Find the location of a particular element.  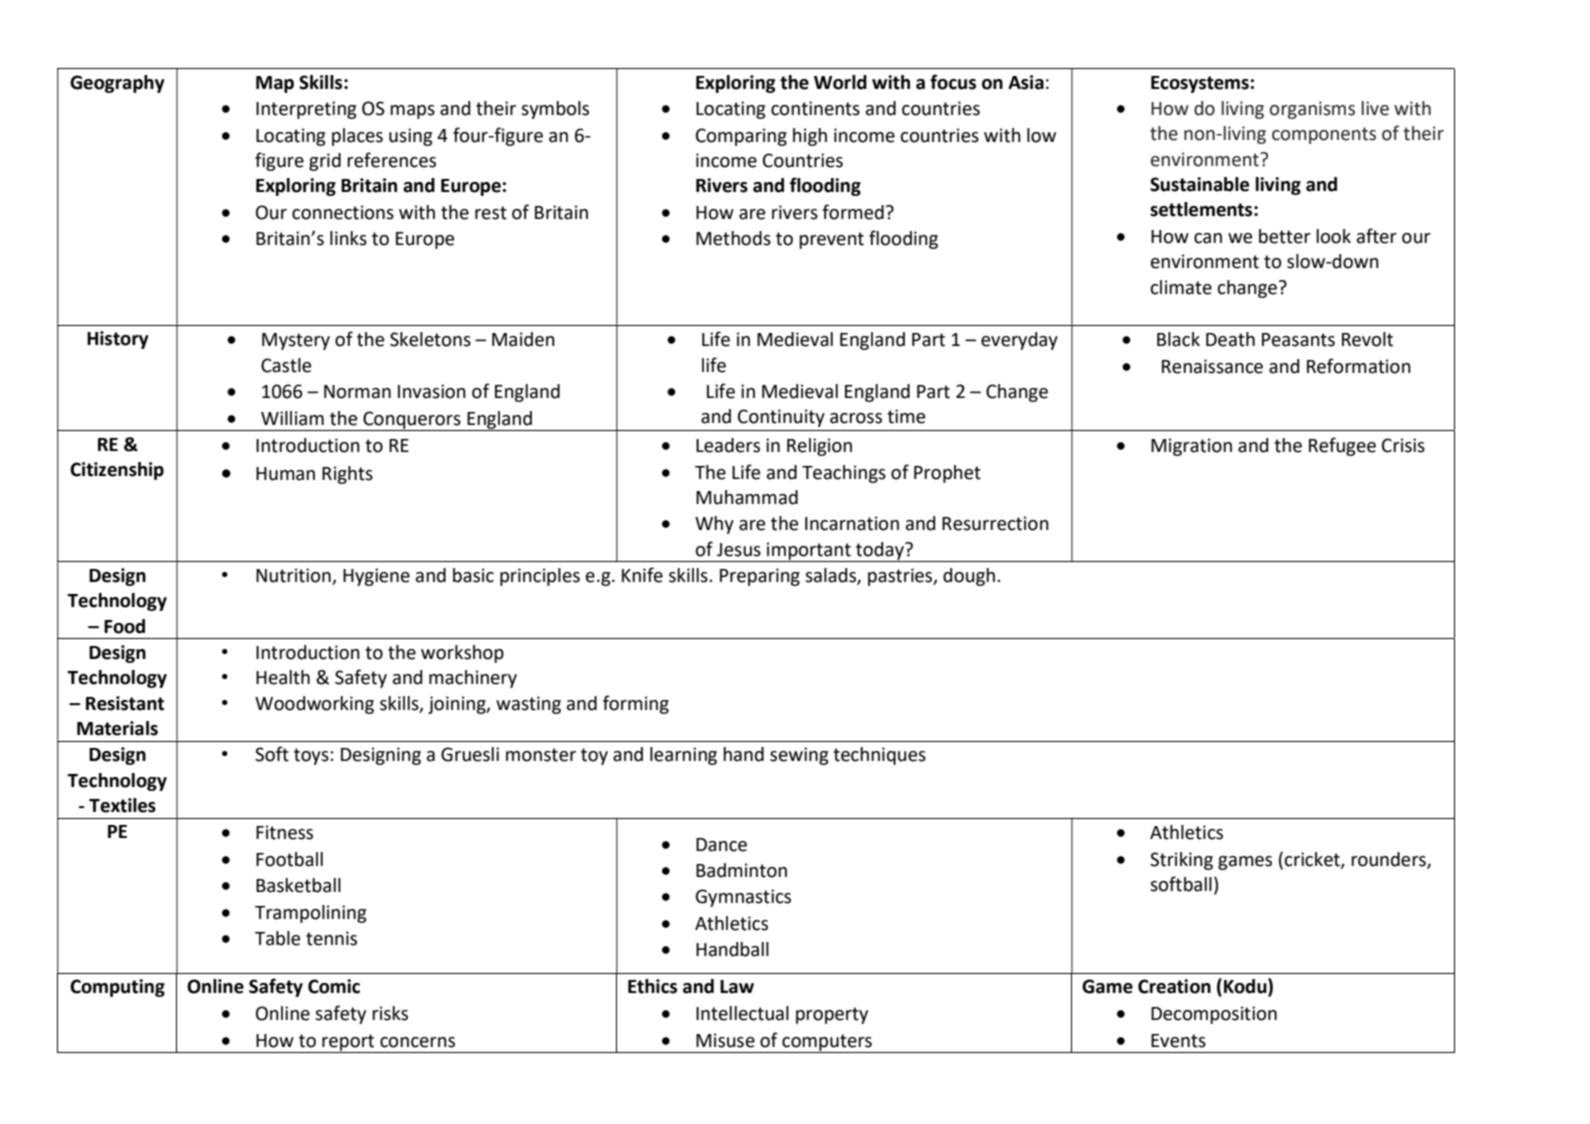

organisms is located at coordinates (1312, 110).
